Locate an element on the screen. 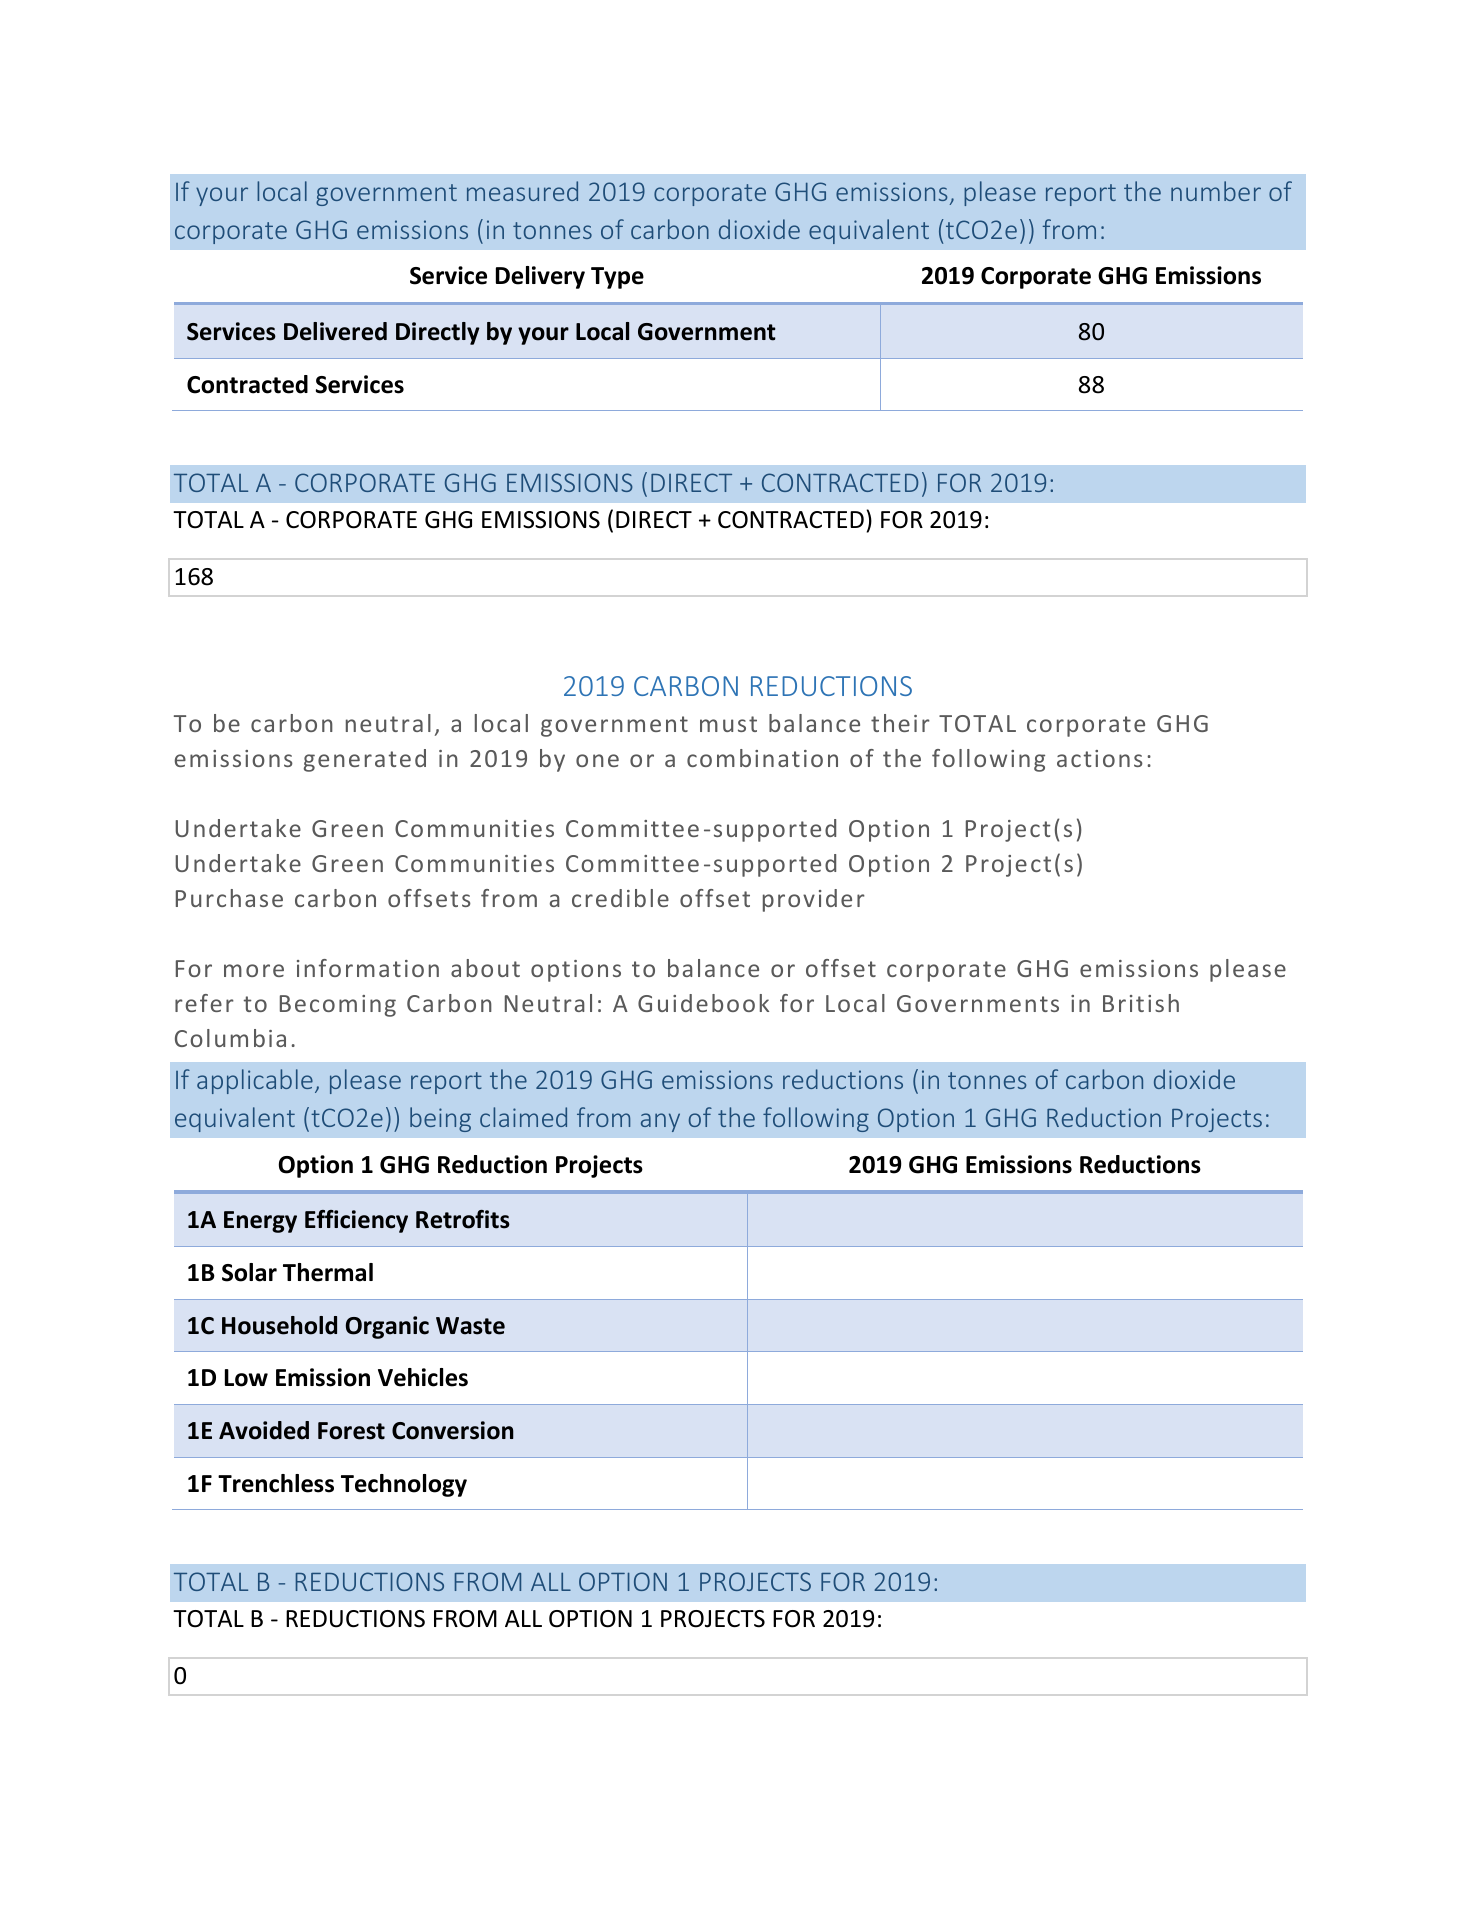 This screenshot has width=1476, height=1910. Purchase is located at coordinates (229, 898).
